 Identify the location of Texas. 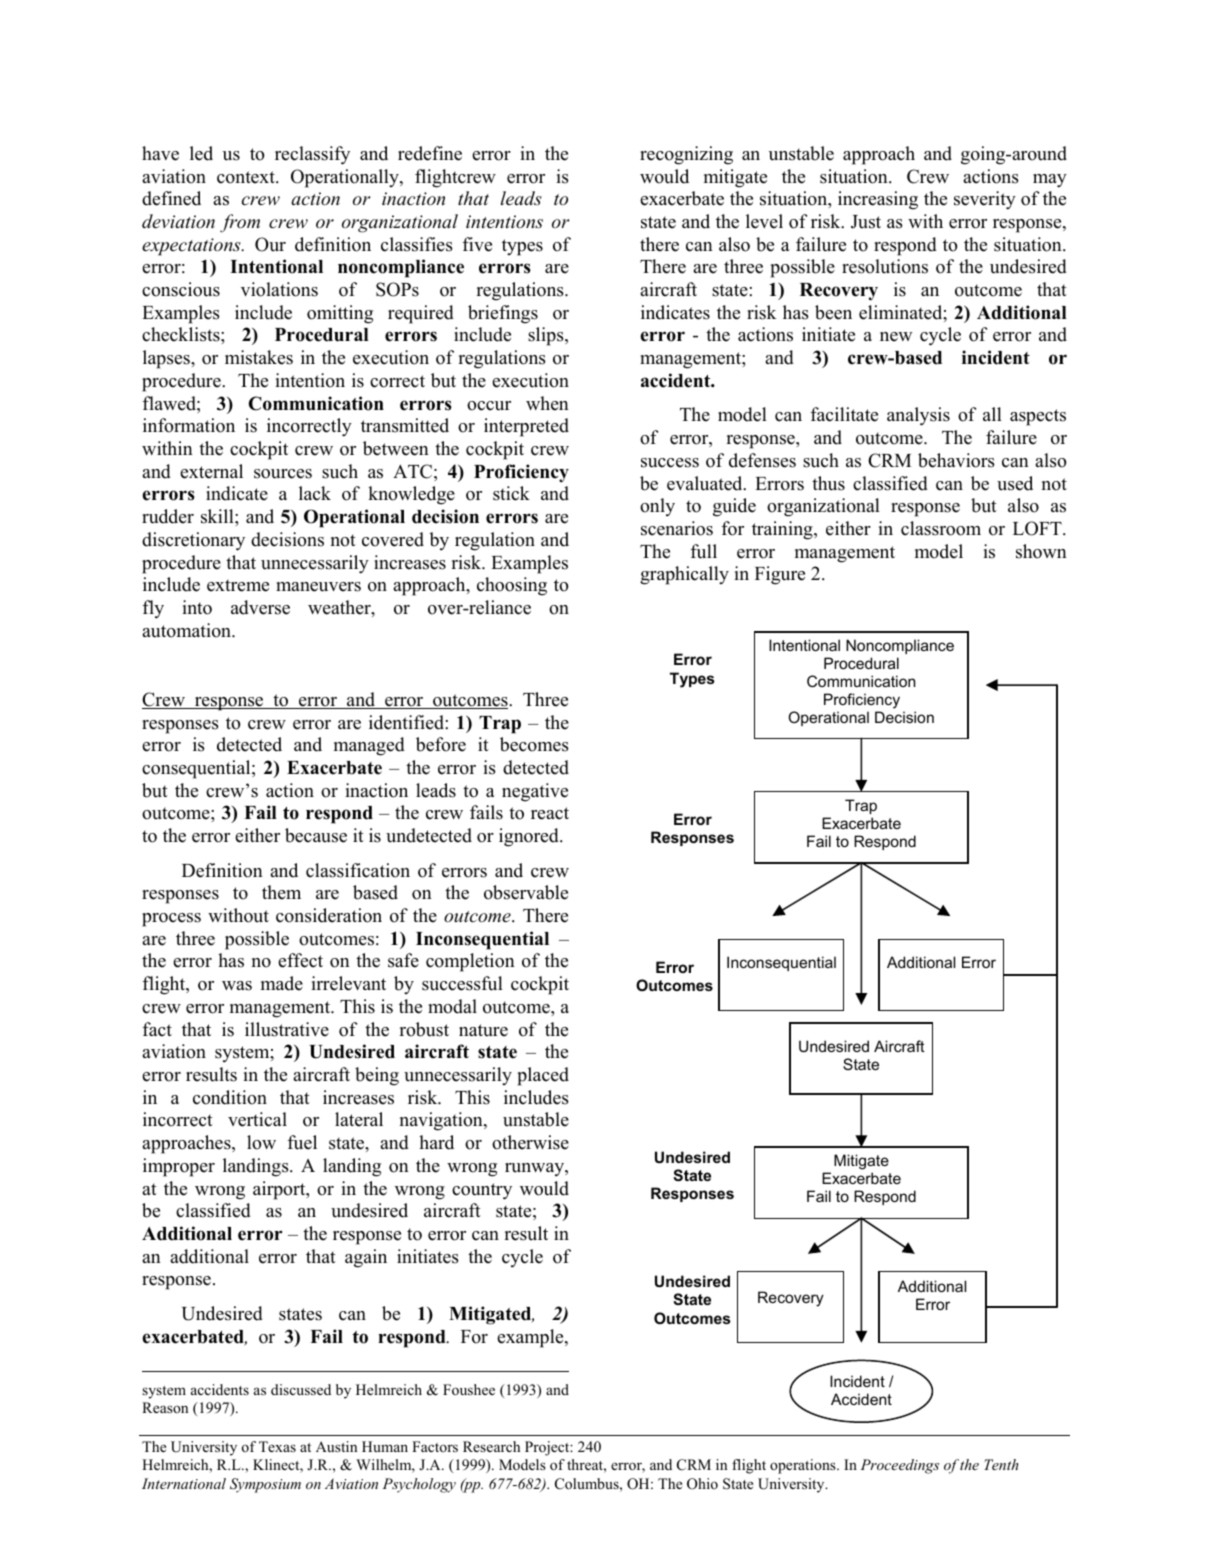
(277, 1446).
